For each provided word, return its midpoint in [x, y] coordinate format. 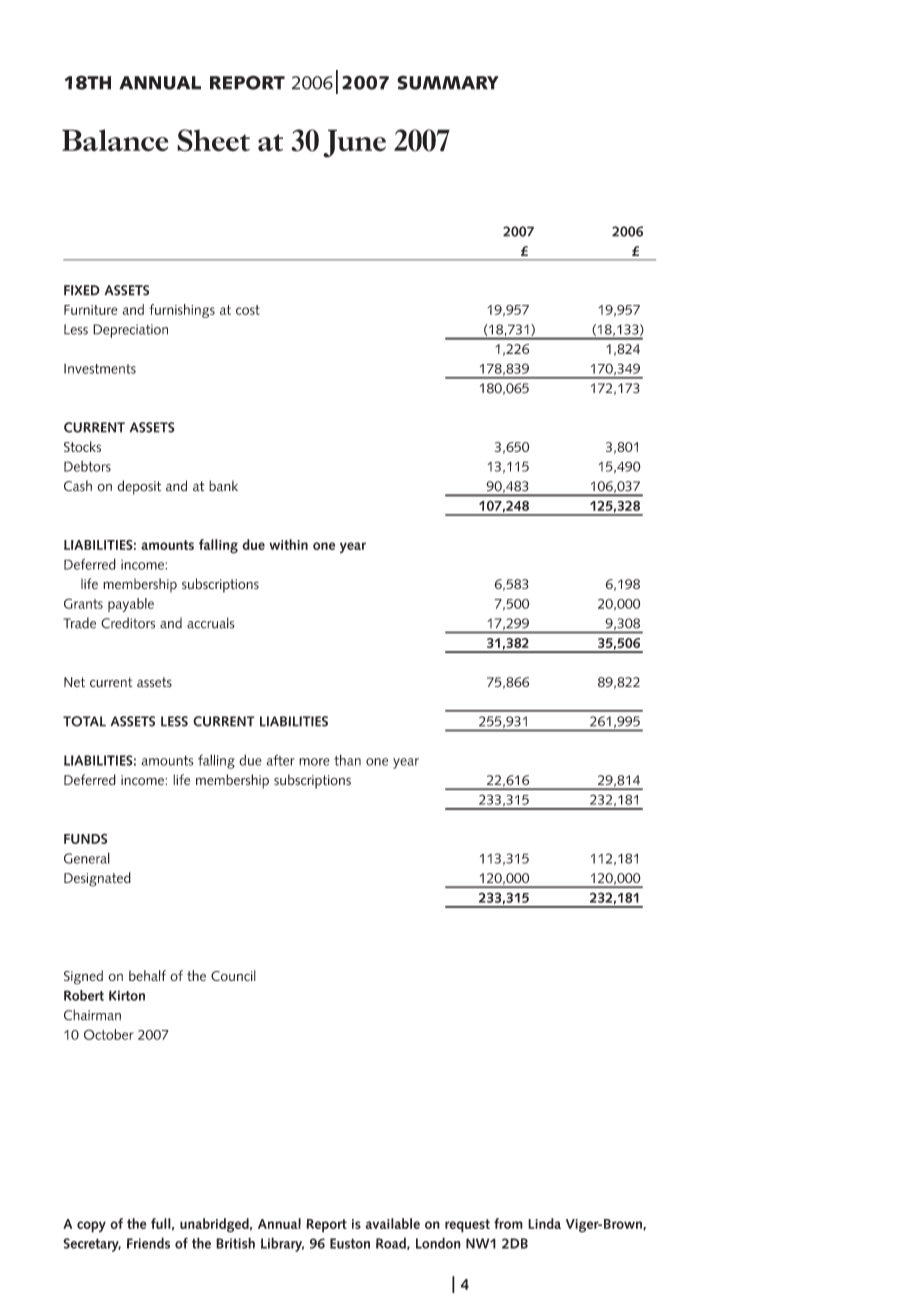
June [354, 143]
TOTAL [84, 721]
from [508, 1223]
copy [91, 1227]
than [347, 760]
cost [248, 310]
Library [282, 1244]
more [314, 762]
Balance [115, 140]
